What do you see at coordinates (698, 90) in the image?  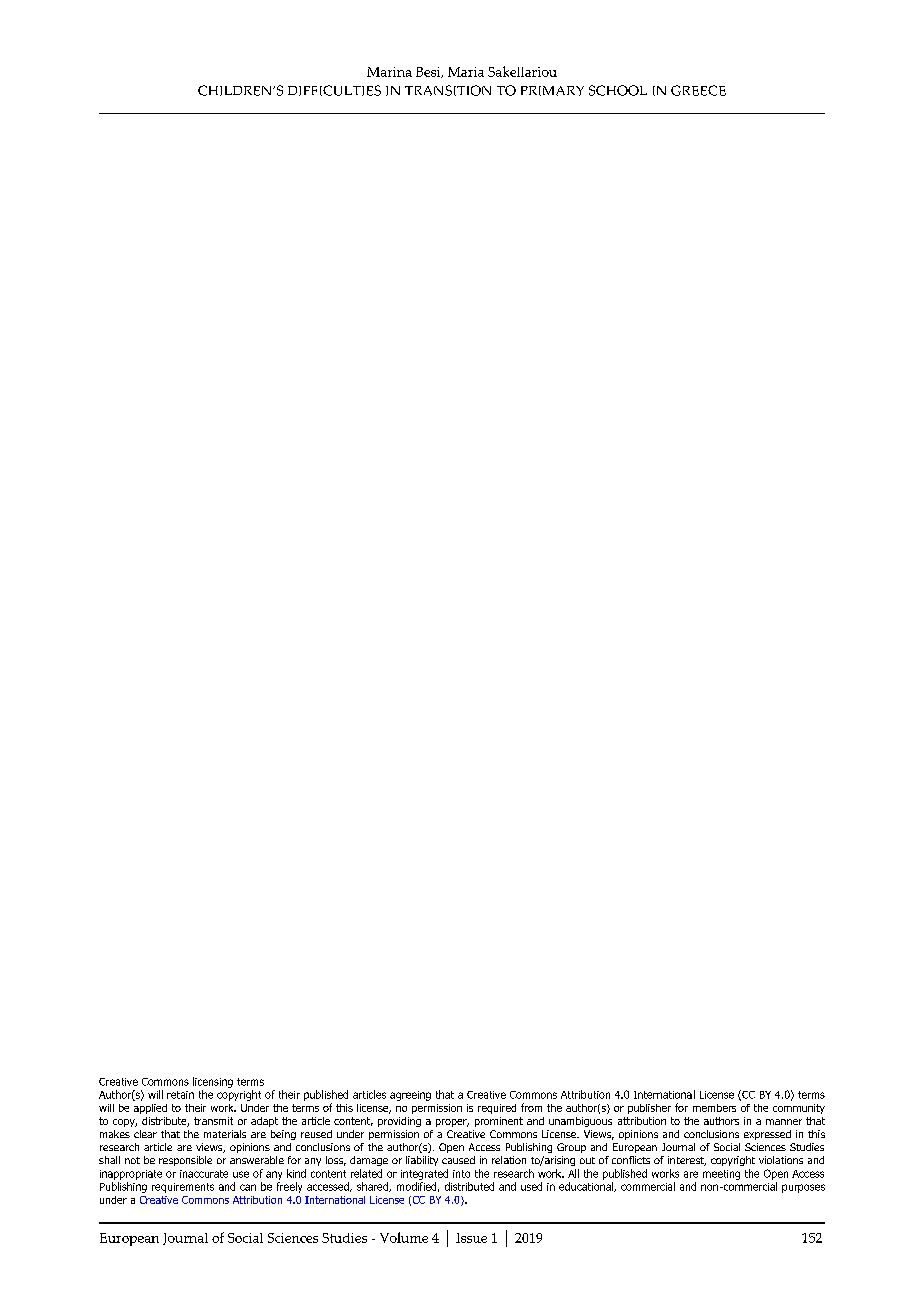 I see `GREECE` at bounding box center [698, 90].
